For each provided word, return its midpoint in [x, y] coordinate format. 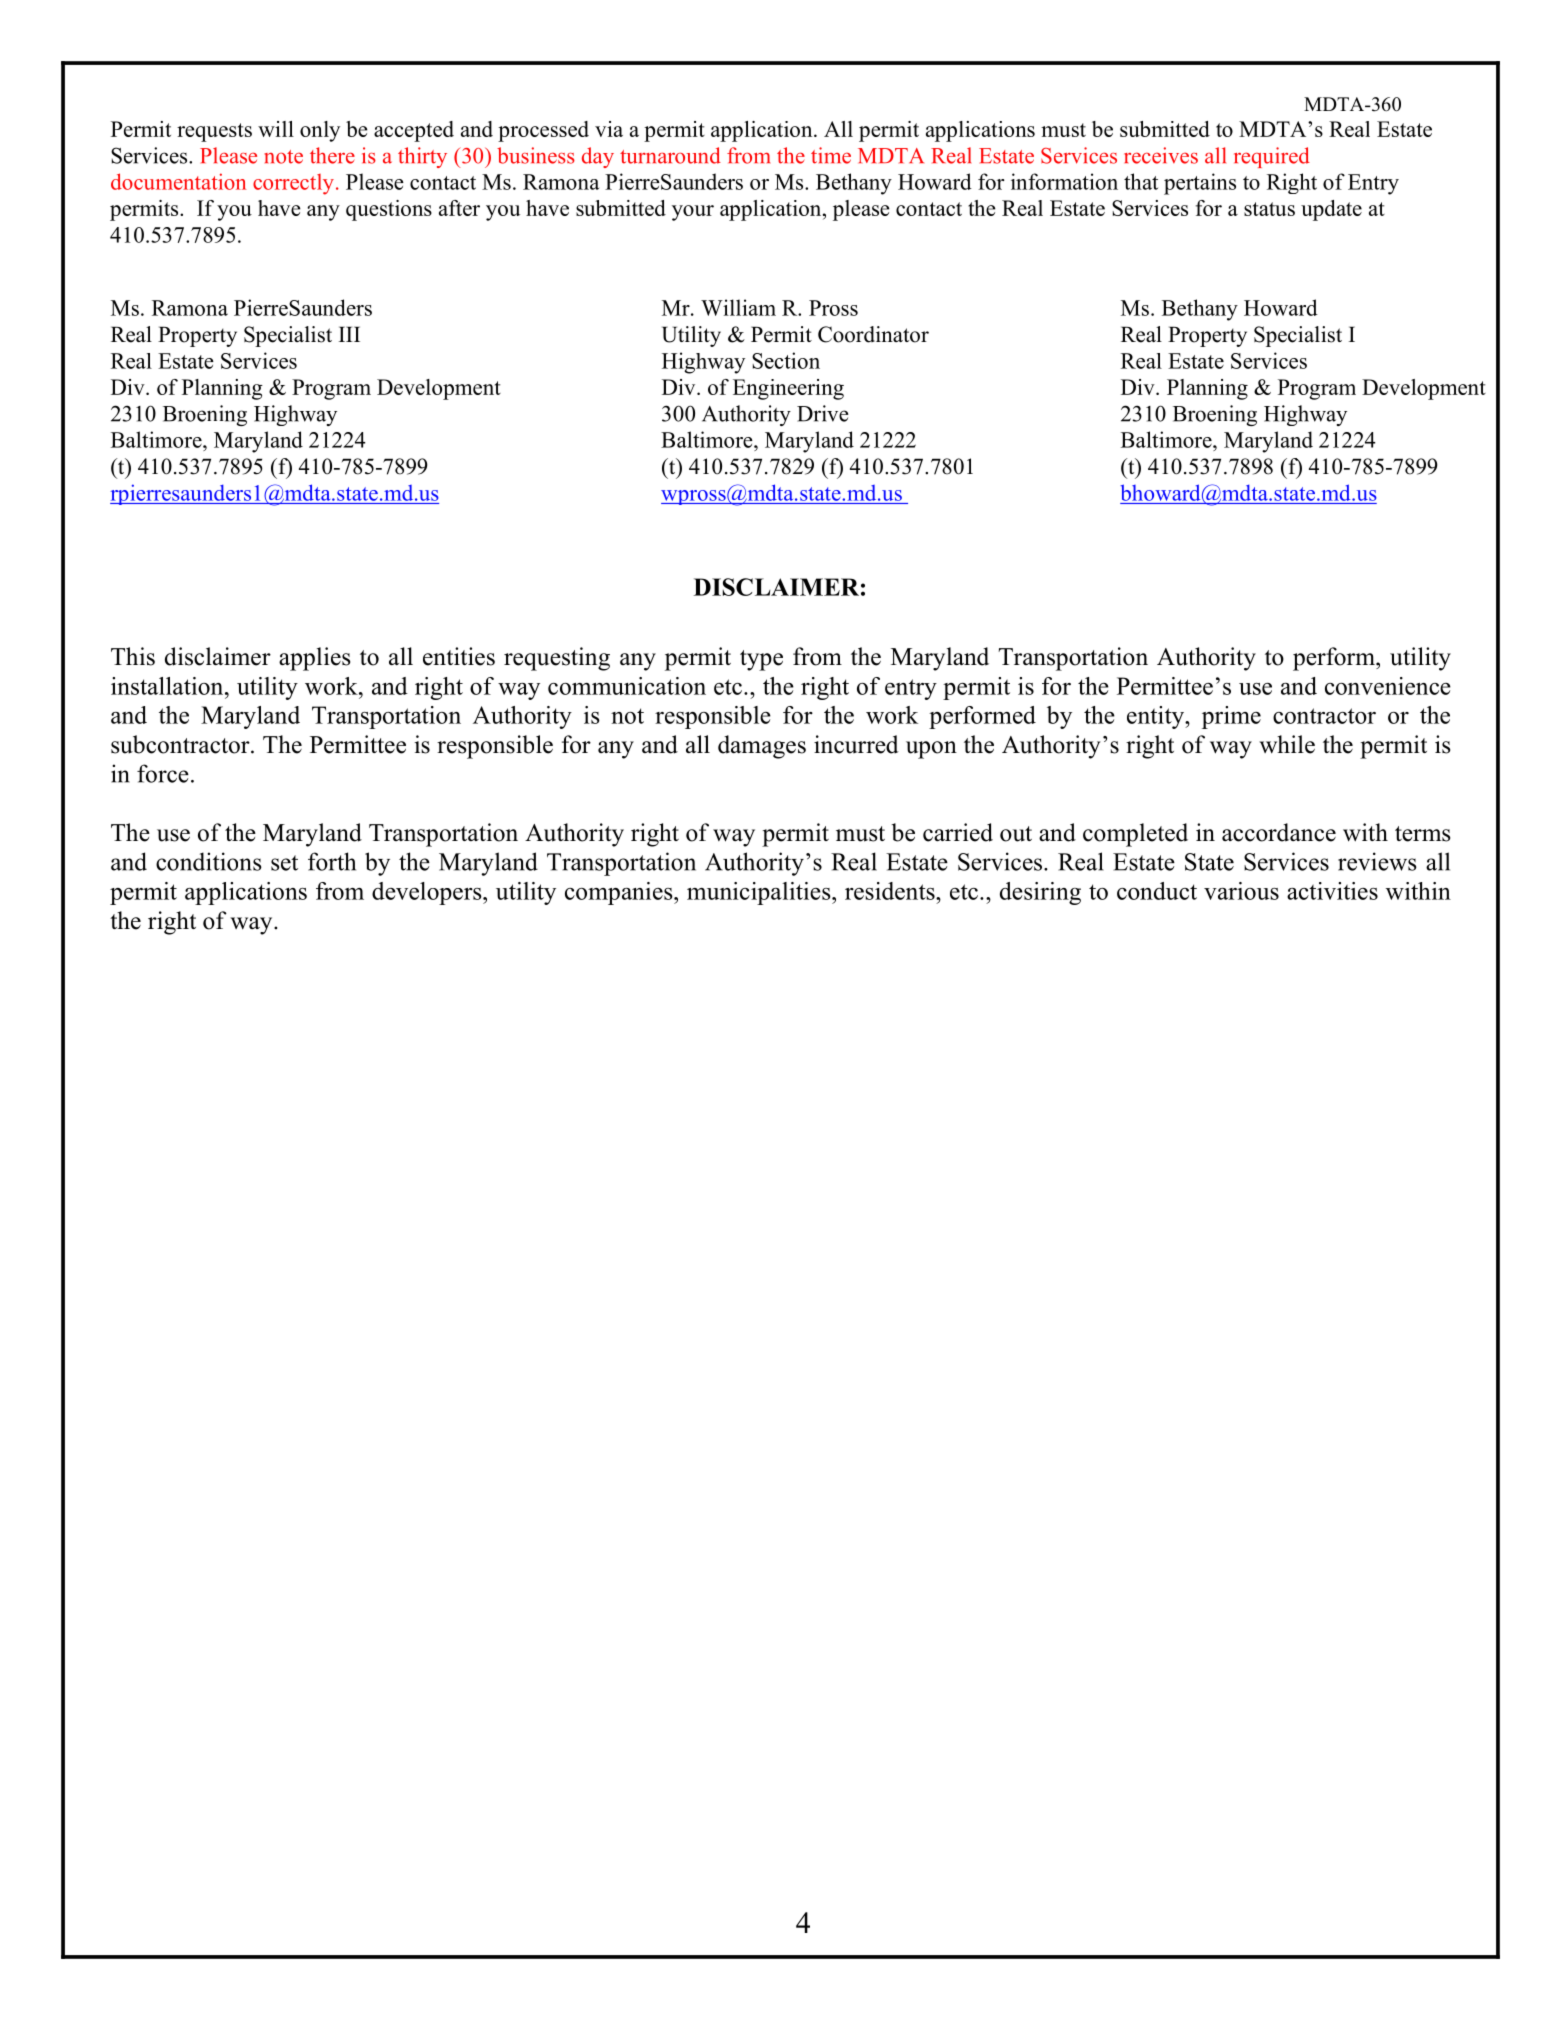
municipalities [760, 893]
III [349, 334]
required [1272, 157]
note [283, 157]
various [1241, 891]
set [284, 863]
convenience [1388, 686]
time [831, 155]
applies [314, 659]
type [761, 660]
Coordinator [873, 334]
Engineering [788, 389]
